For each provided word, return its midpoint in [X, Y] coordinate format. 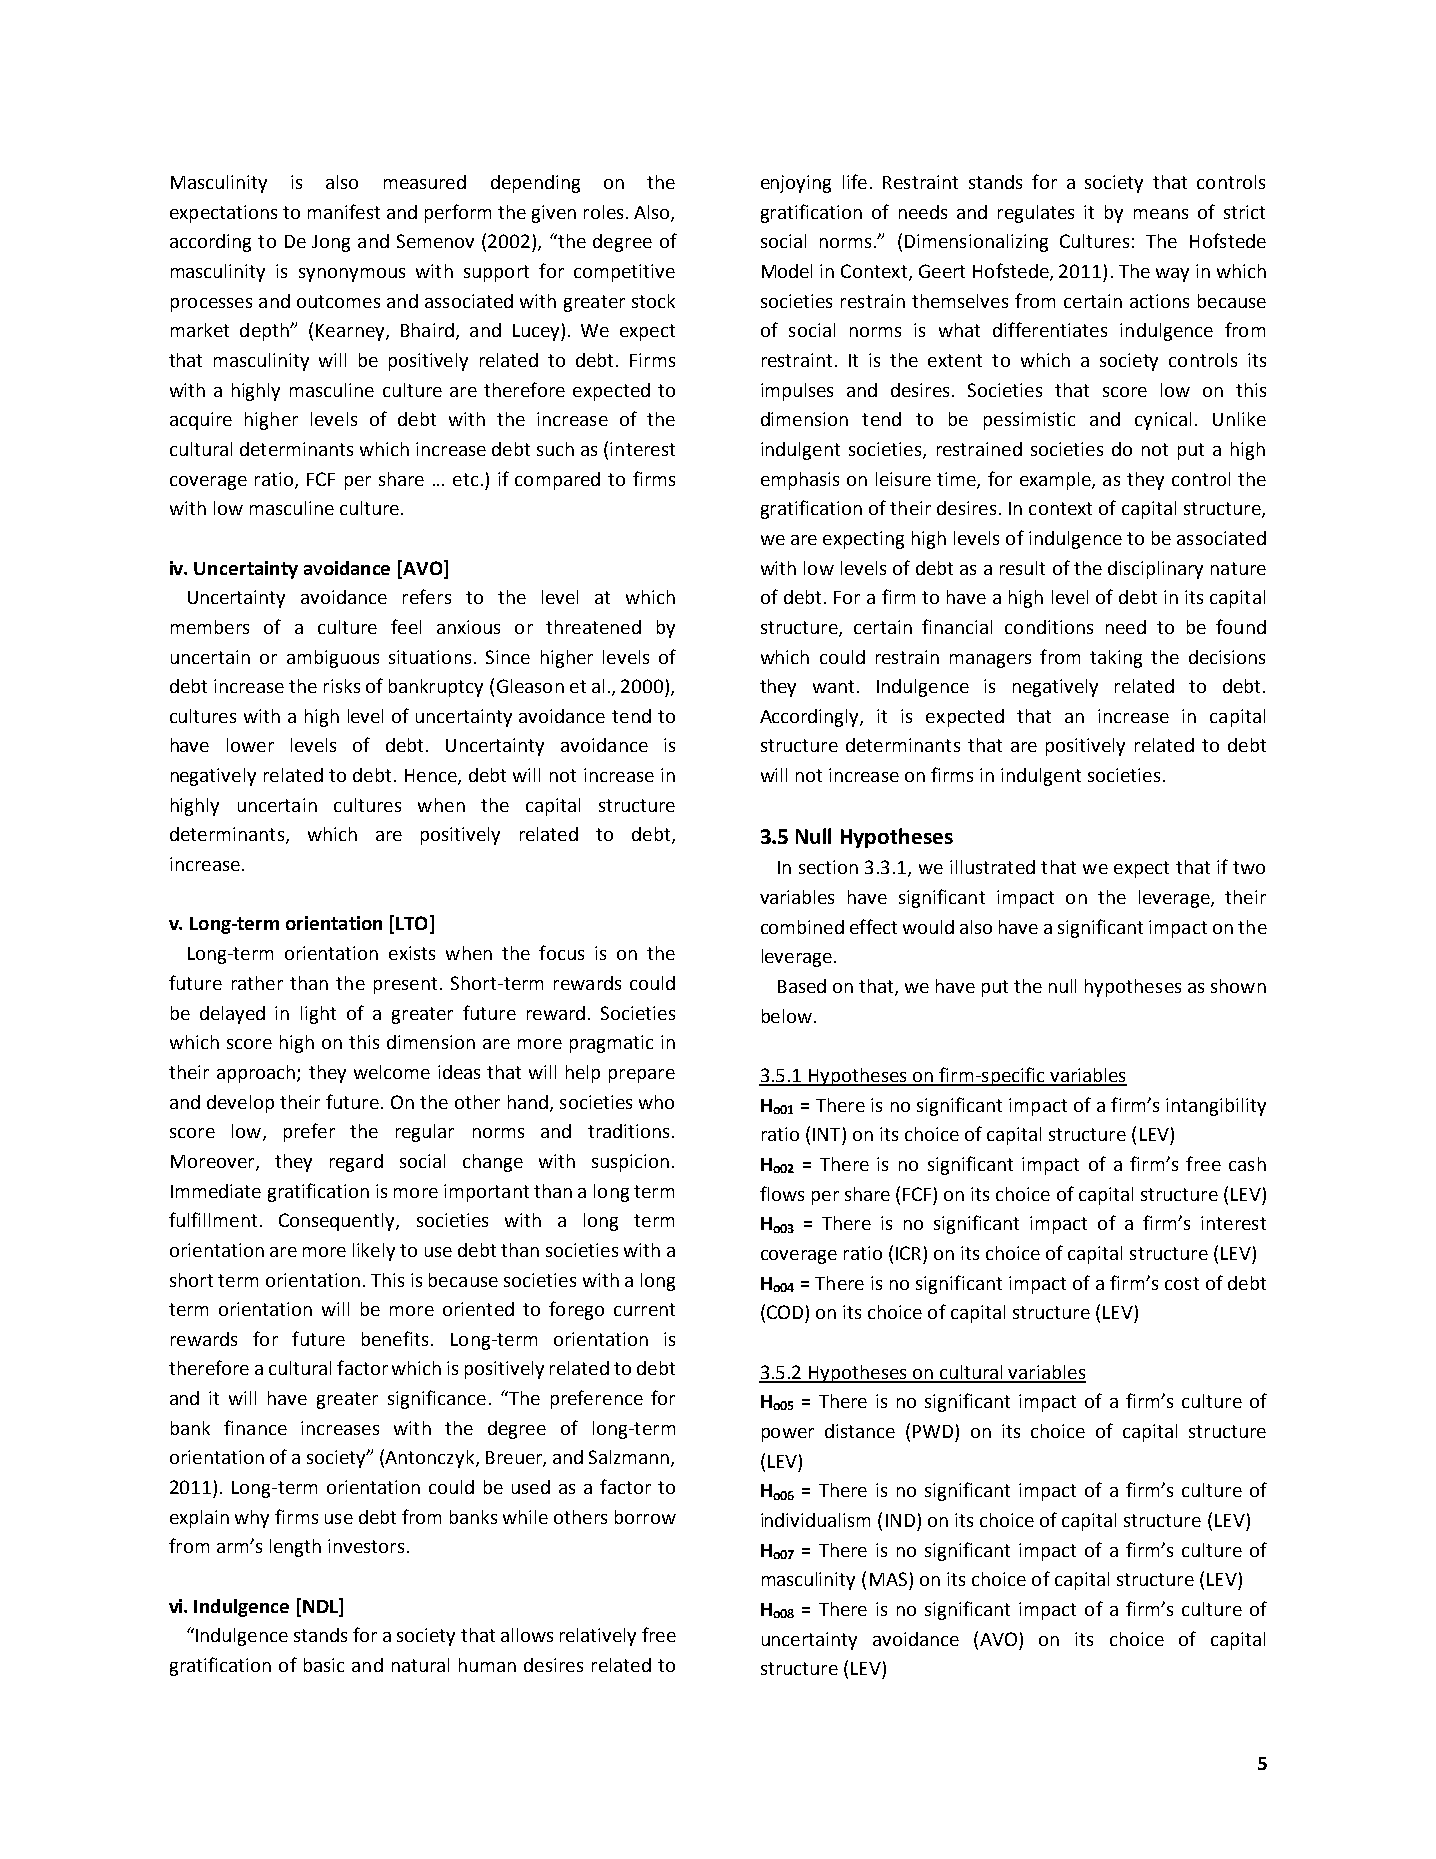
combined [802, 927]
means [1161, 214]
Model [787, 271]
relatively [598, 1637]
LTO [411, 923]
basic [324, 1665]
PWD [933, 1431]
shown [1238, 986]
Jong [331, 243]
